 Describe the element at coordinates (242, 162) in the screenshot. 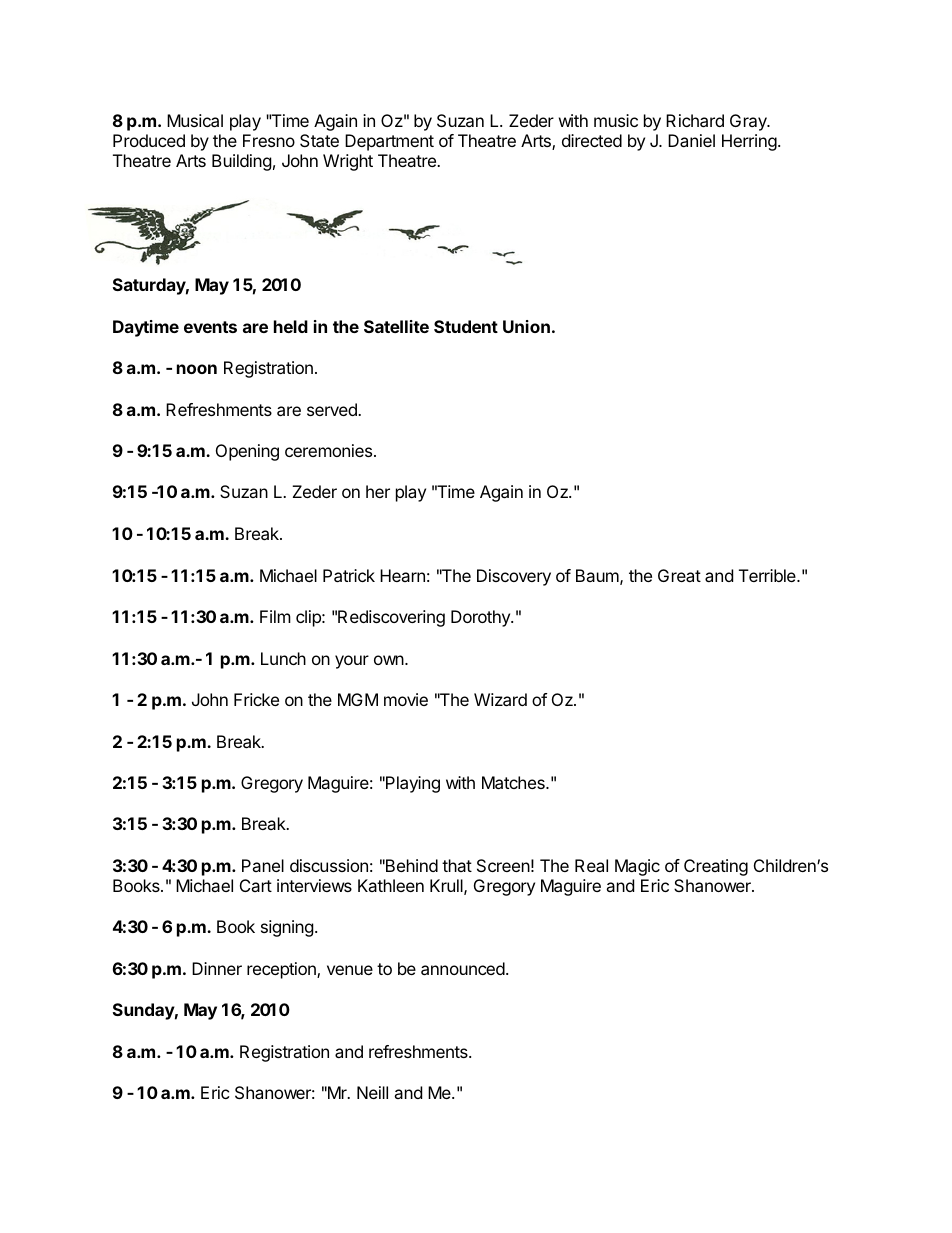

I see `Building` at that location.
